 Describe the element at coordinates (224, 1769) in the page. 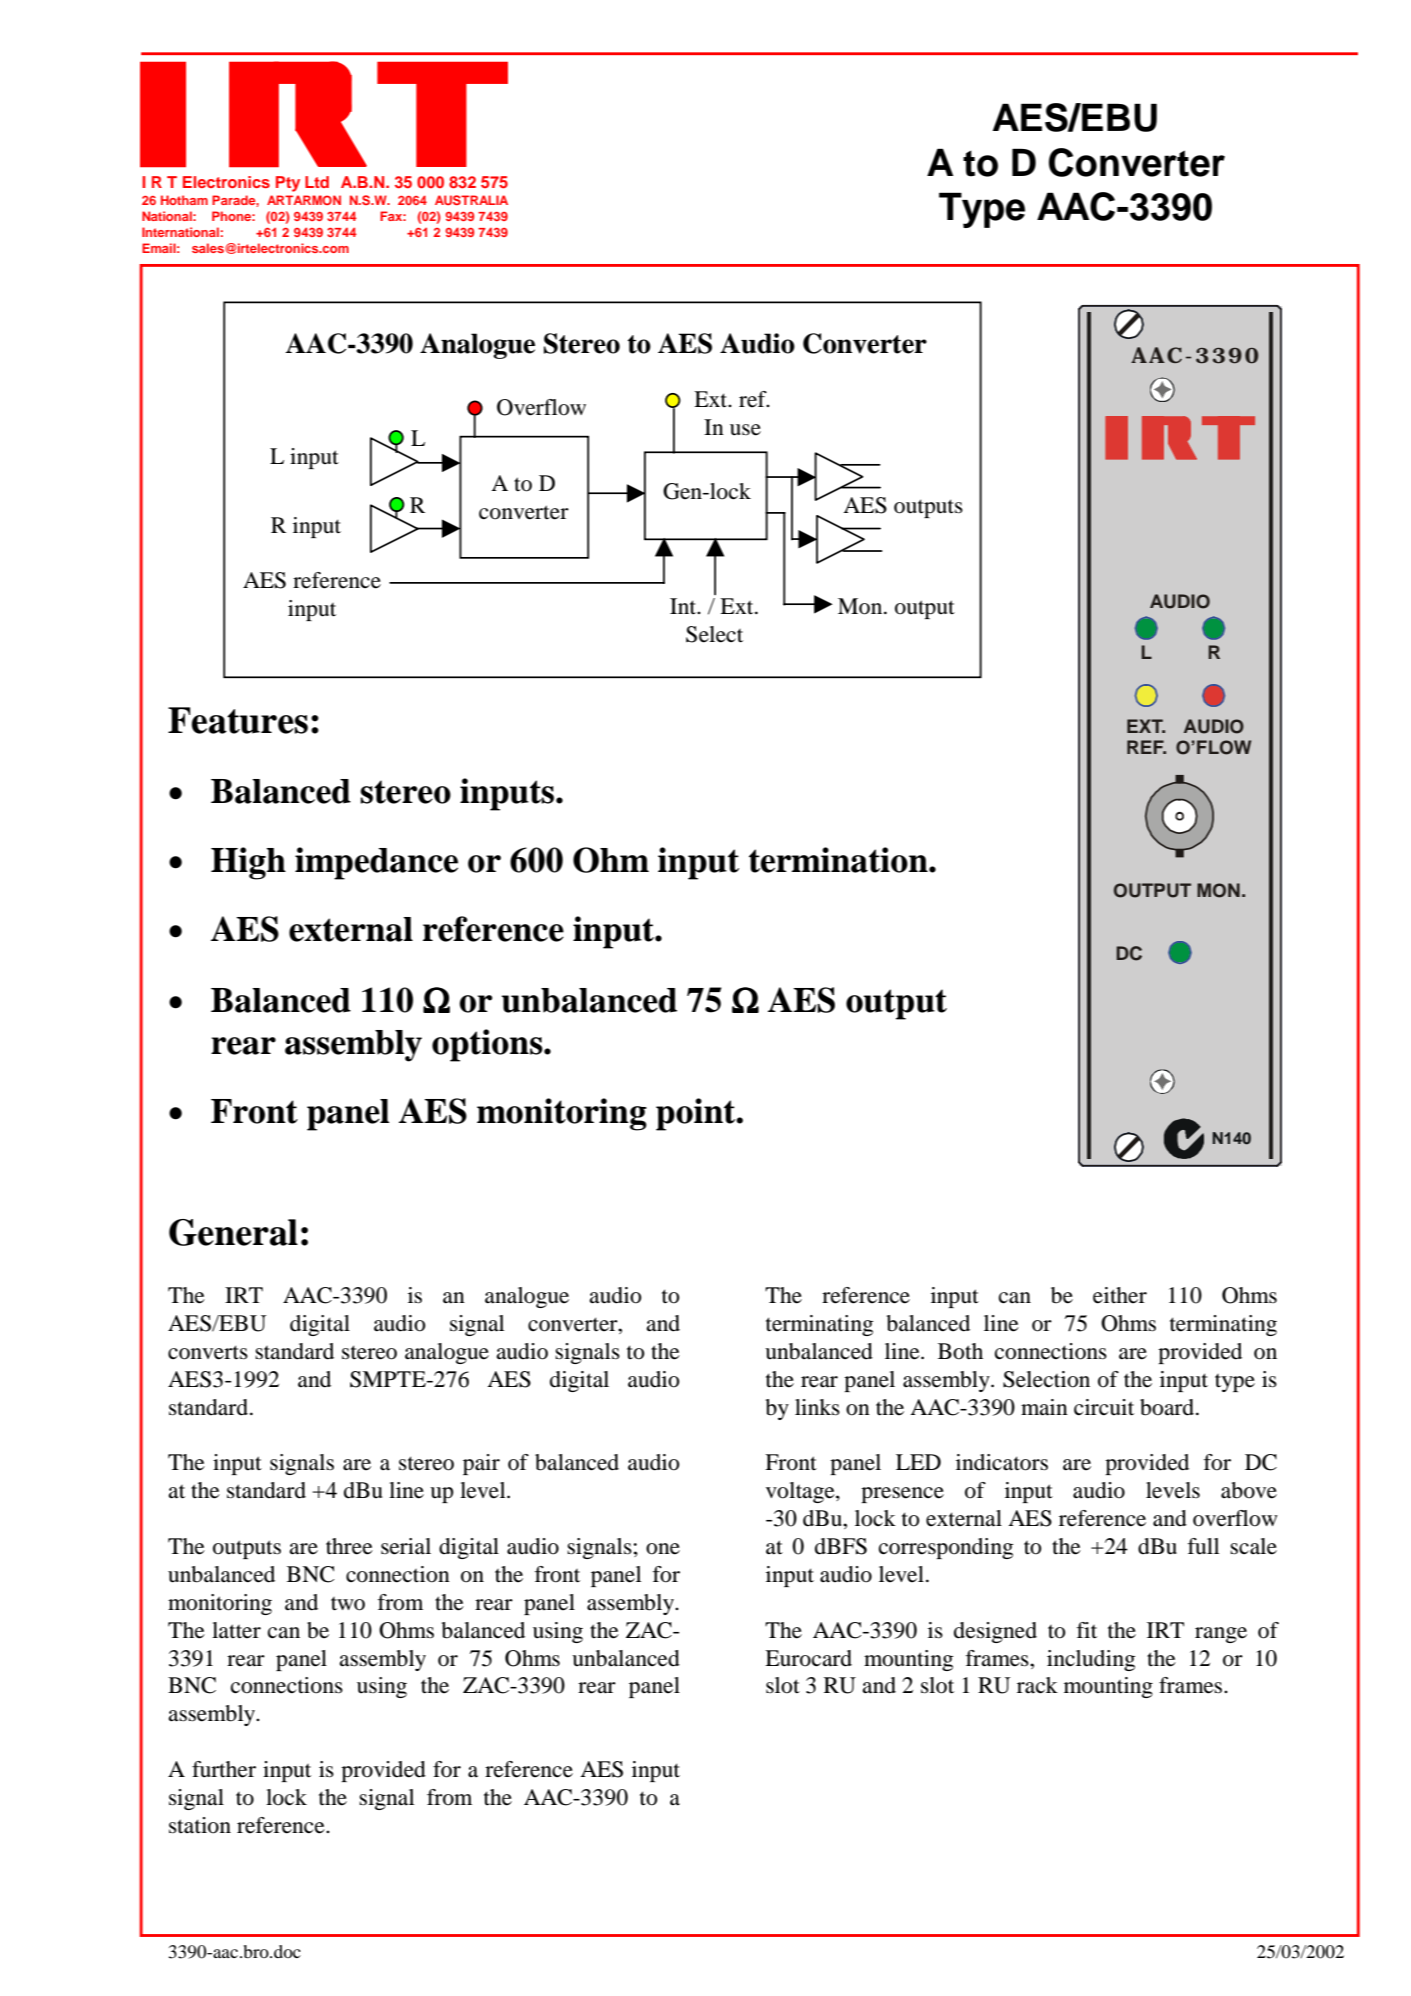

I see `further` at that location.
